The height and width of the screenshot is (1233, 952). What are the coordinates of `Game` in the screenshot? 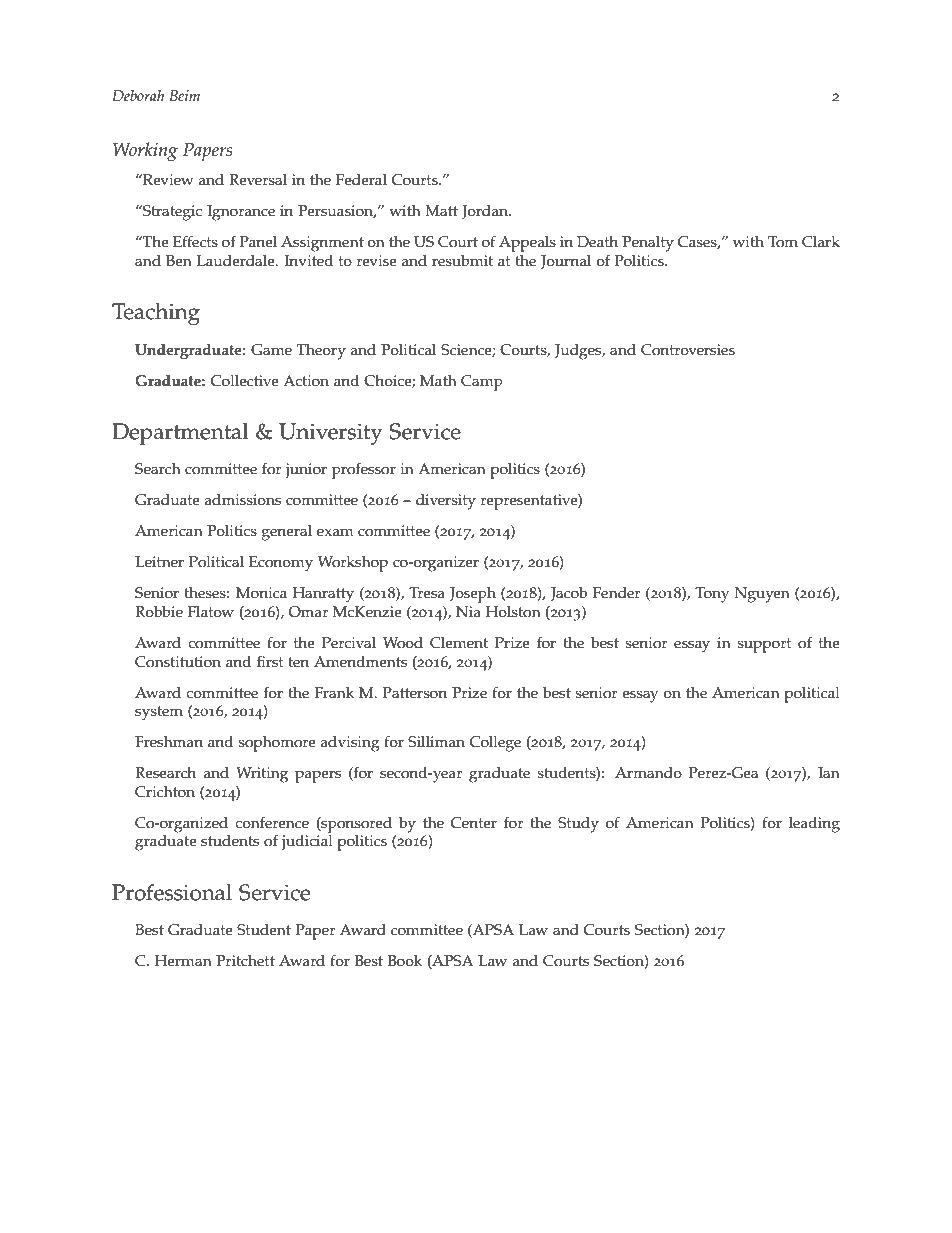 It's located at (271, 350).
